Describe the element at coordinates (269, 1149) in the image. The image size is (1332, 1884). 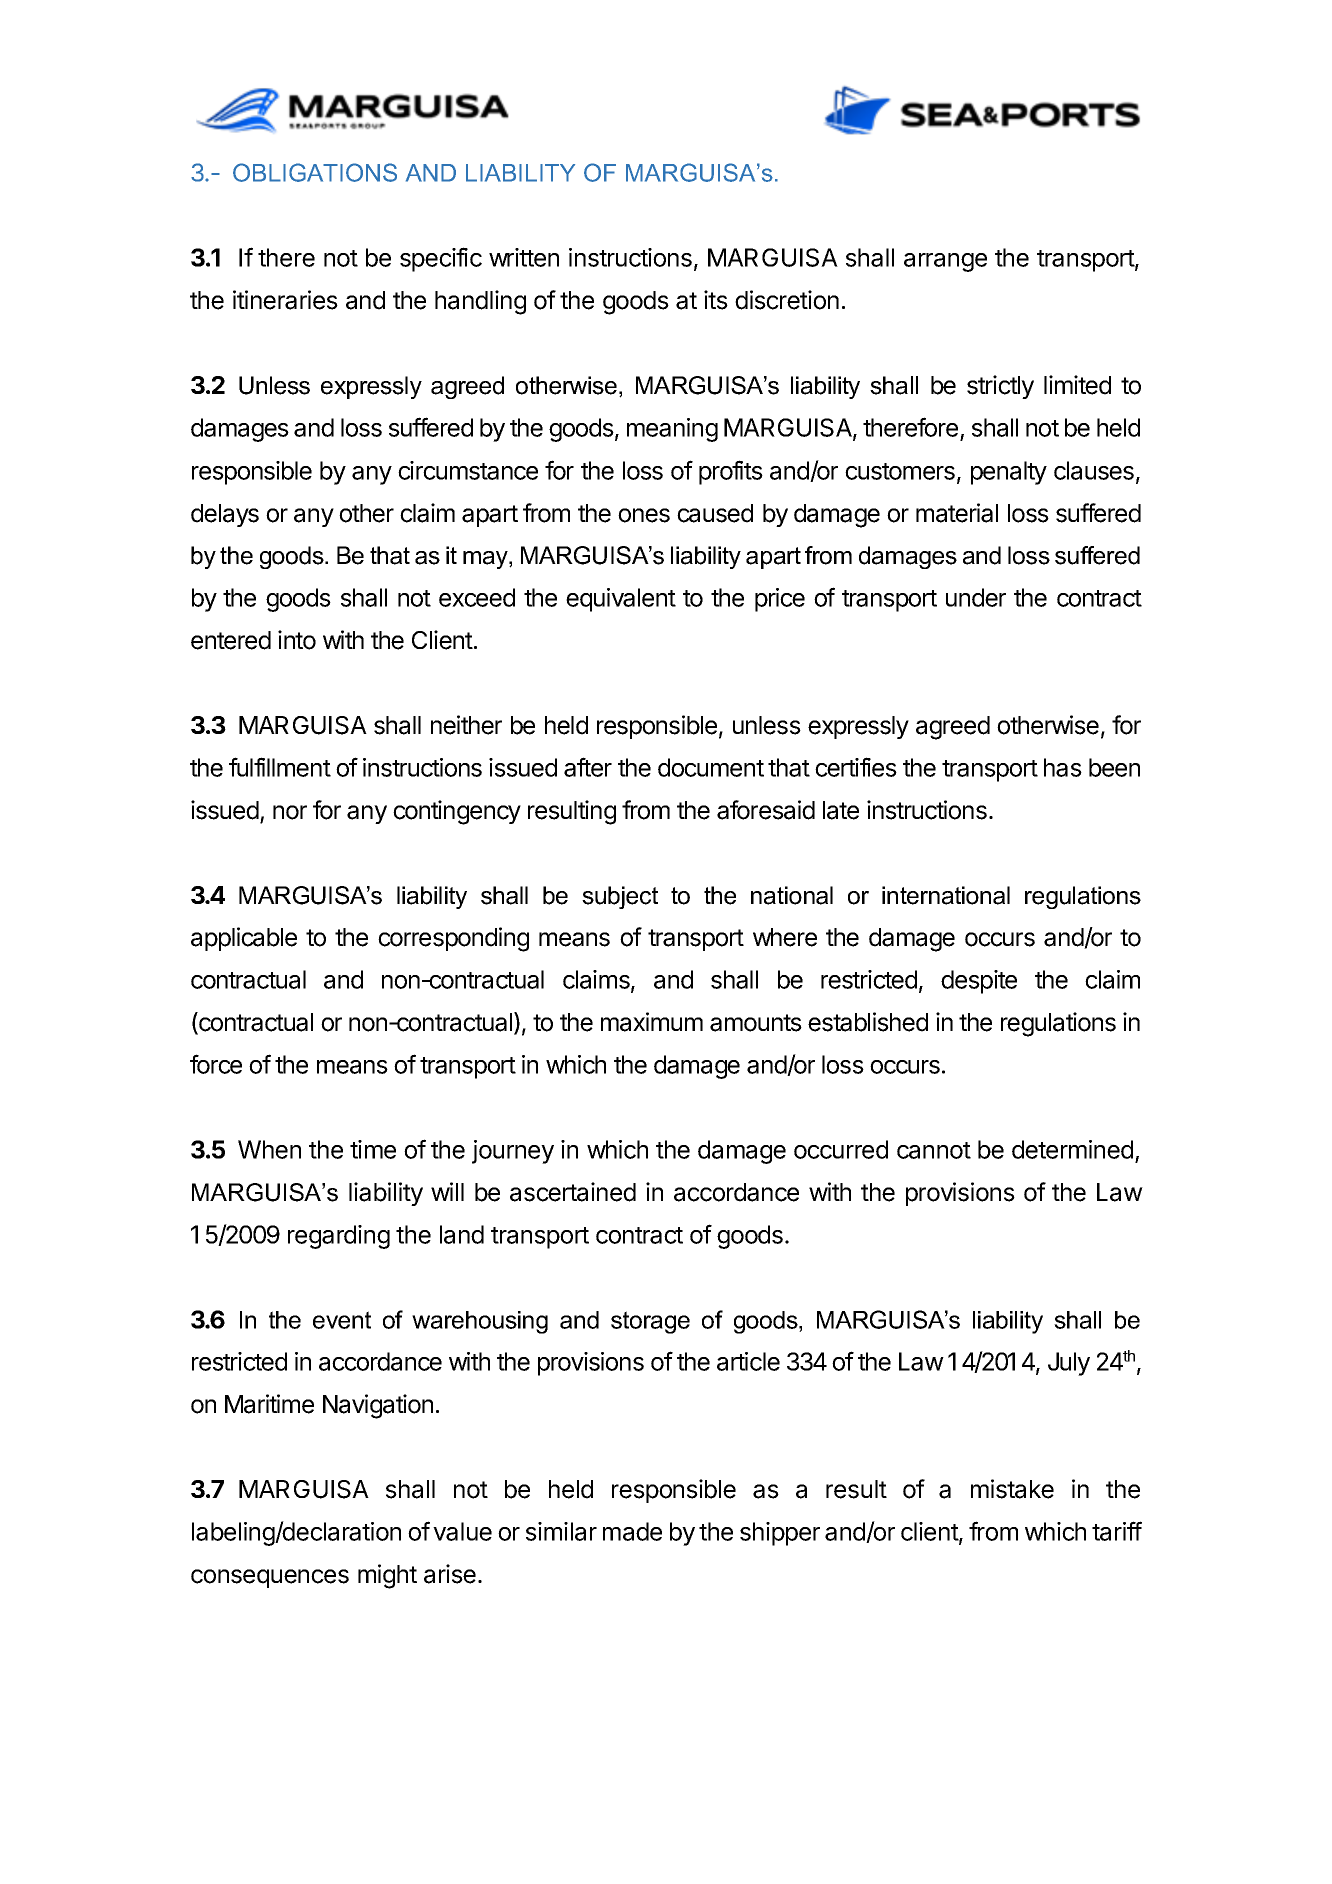
I see `When` at that location.
